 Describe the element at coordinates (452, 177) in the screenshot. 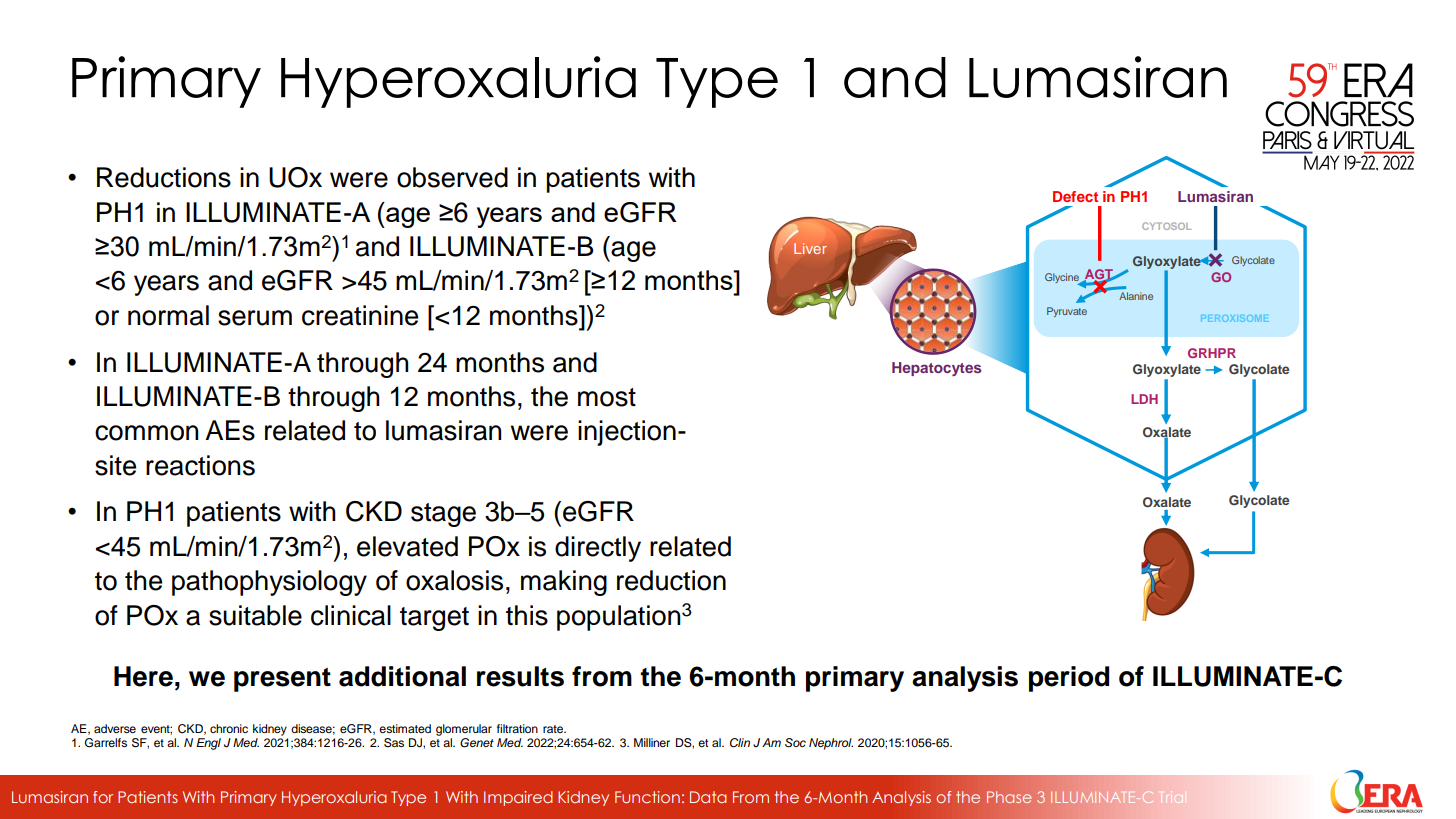

I see `observed` at that location.
